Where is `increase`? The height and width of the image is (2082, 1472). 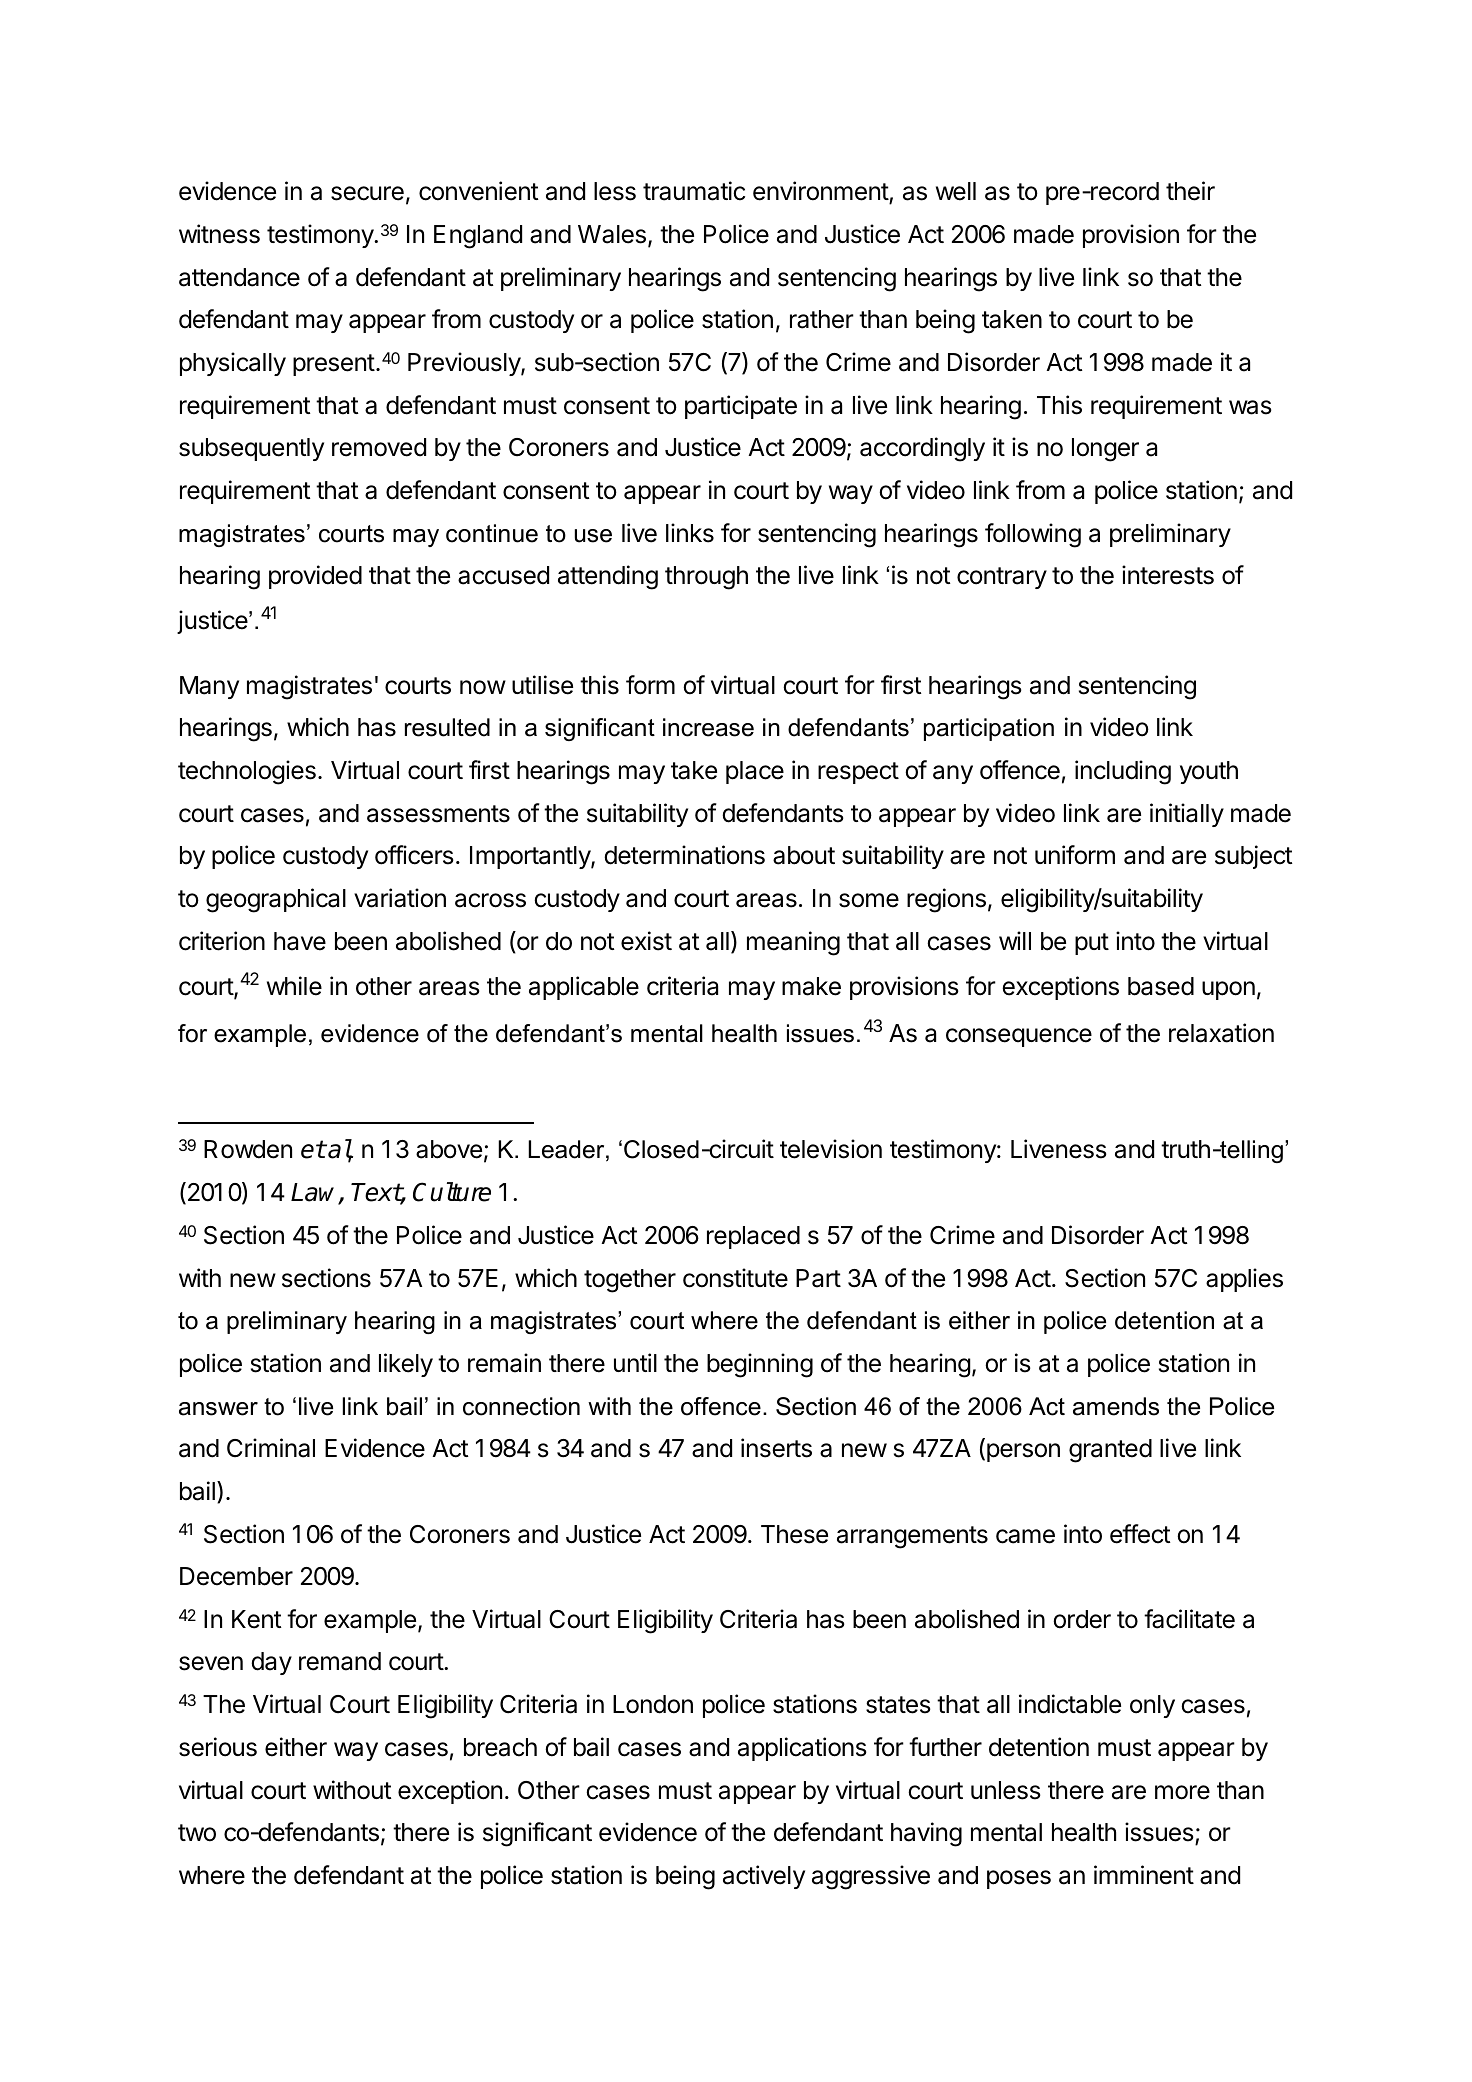 increase is located at coordinates (708, 727).
